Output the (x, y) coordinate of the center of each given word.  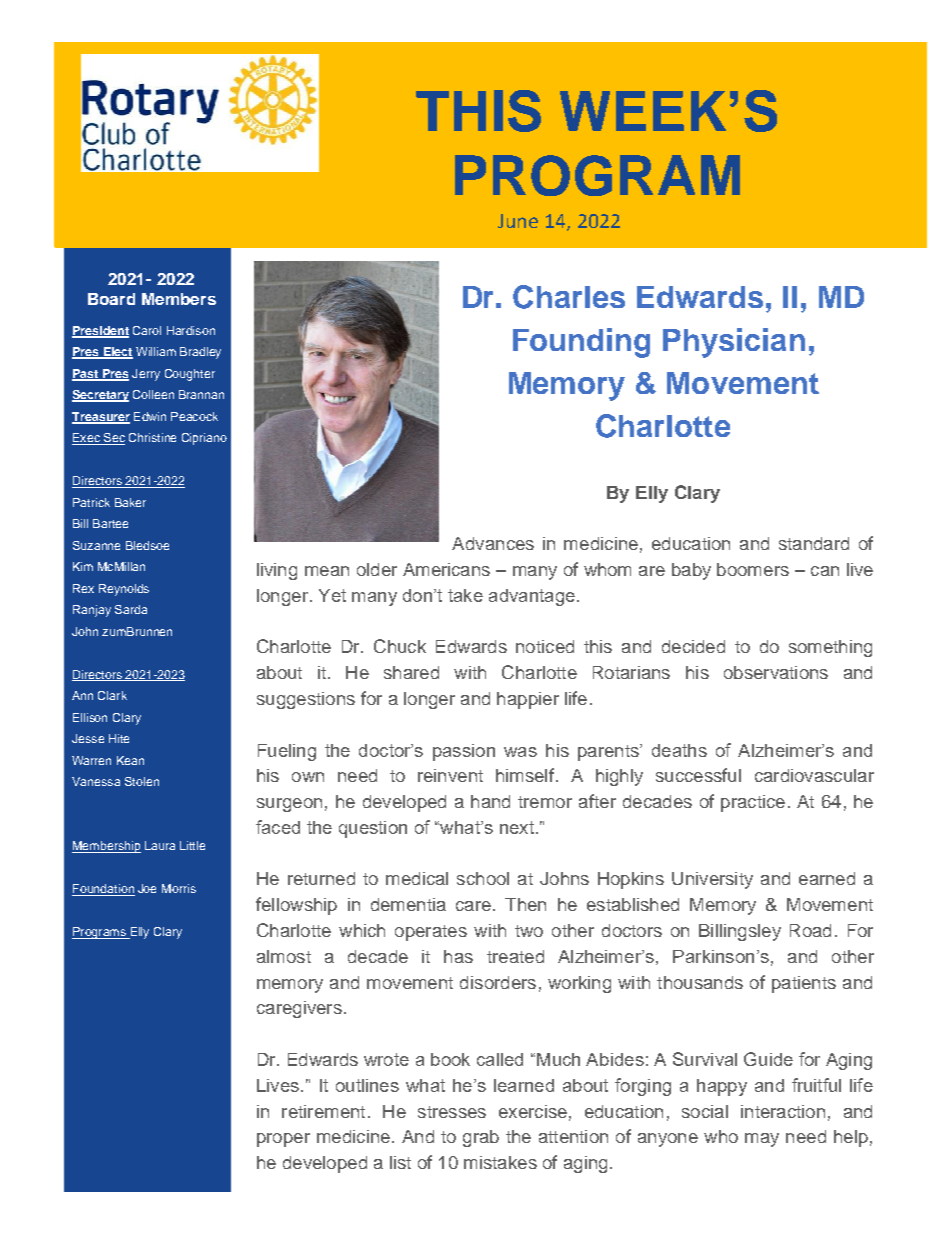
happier (528, 700)
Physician (734, 343)
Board (111, 299)
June (518, 221)
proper (283, 1140)
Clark (112, 695)
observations (776, 672)
